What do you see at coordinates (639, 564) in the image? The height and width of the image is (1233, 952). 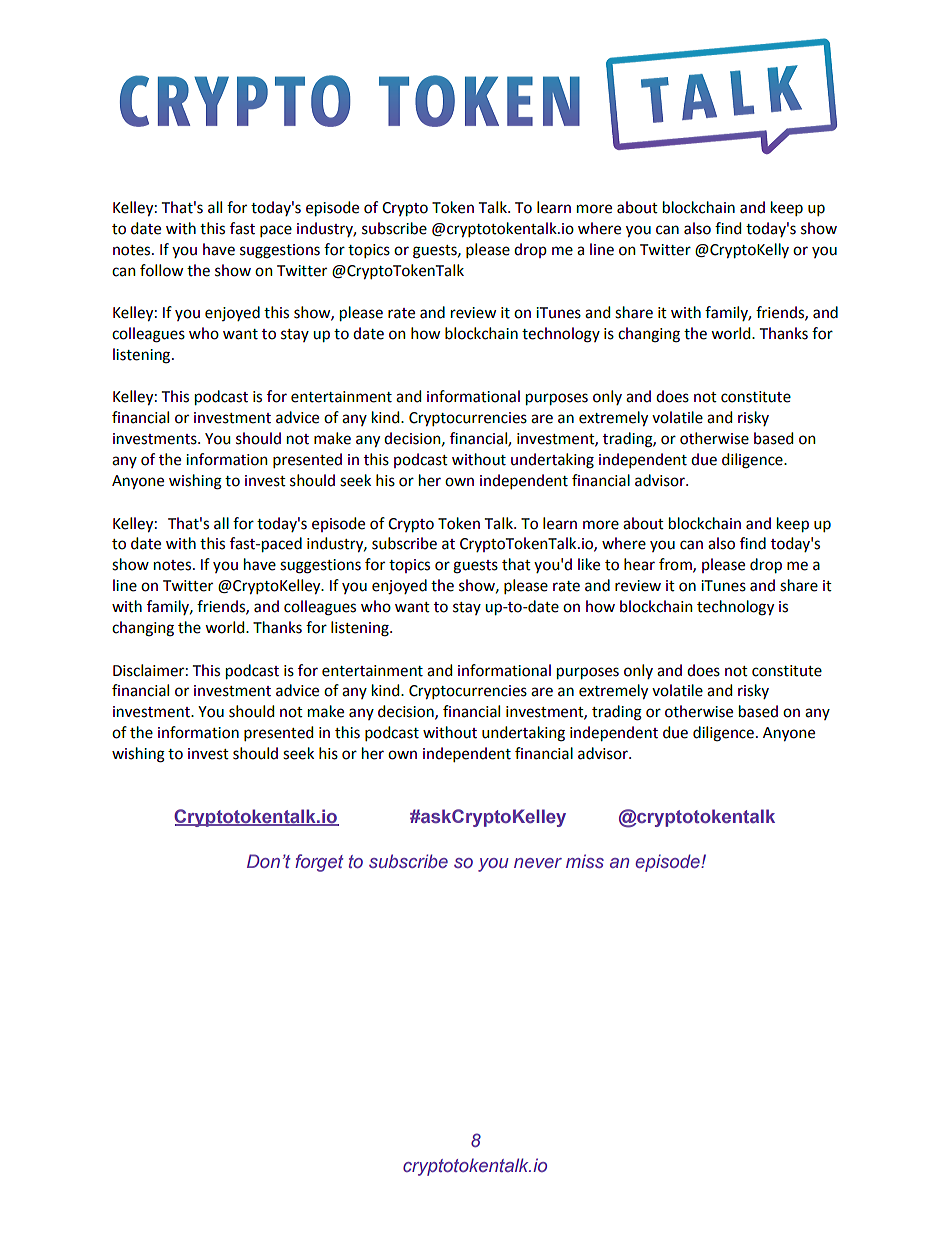 I see `hear` at bounding box center [639, 564].
